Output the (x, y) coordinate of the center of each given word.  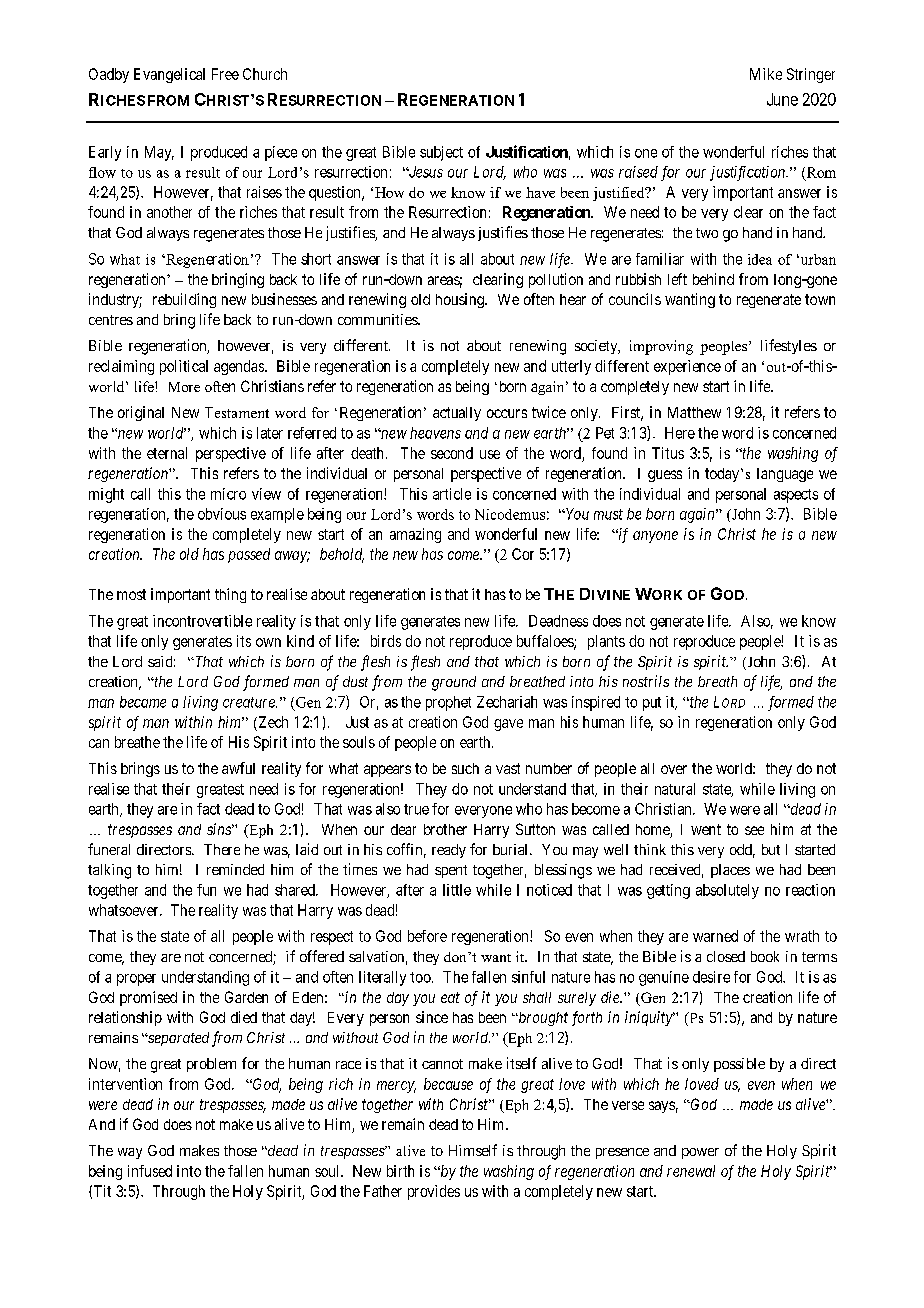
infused (150, 1171)
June (782, 99)
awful (238, 768)
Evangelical (169, 75)
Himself (473, 1150)
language (785, 475)
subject (441, 153)
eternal (167, 453)
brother (445, 829)
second (452, 453)
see (754, 830)
